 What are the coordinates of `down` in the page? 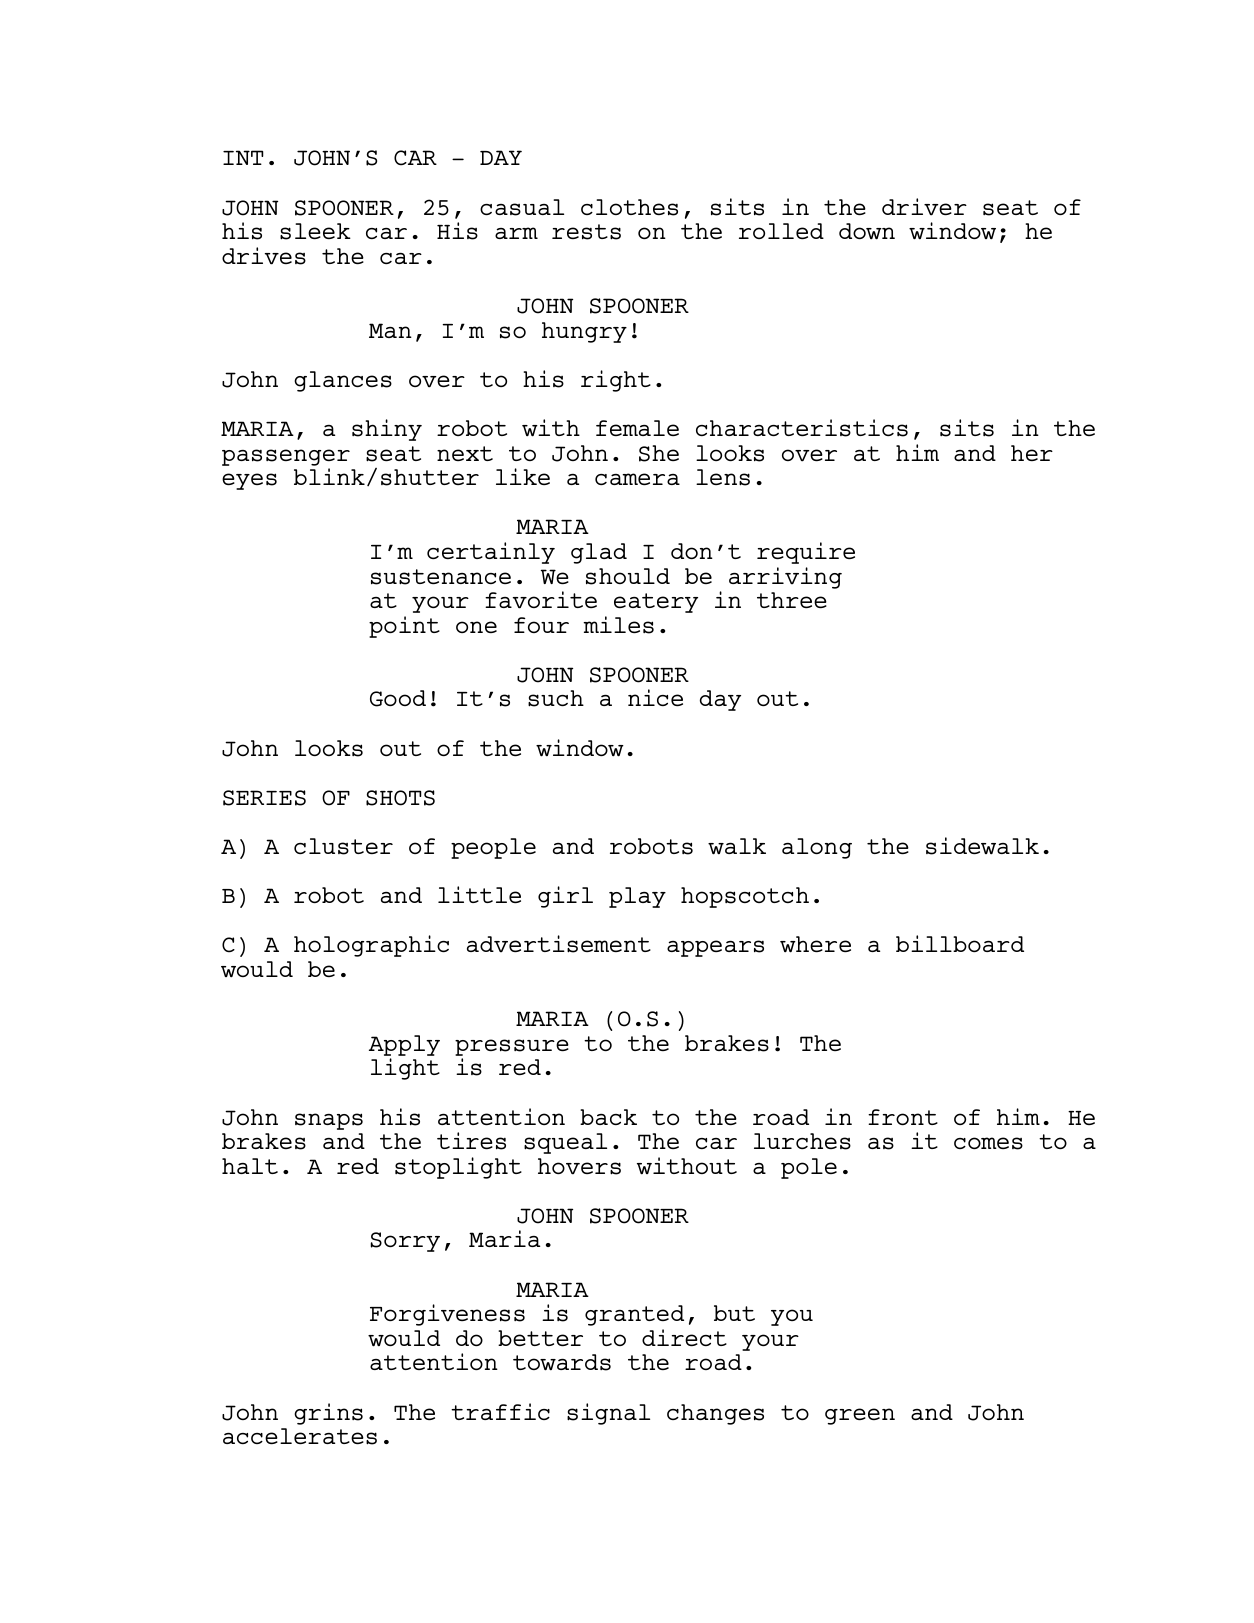 It's located at (867, 231).
